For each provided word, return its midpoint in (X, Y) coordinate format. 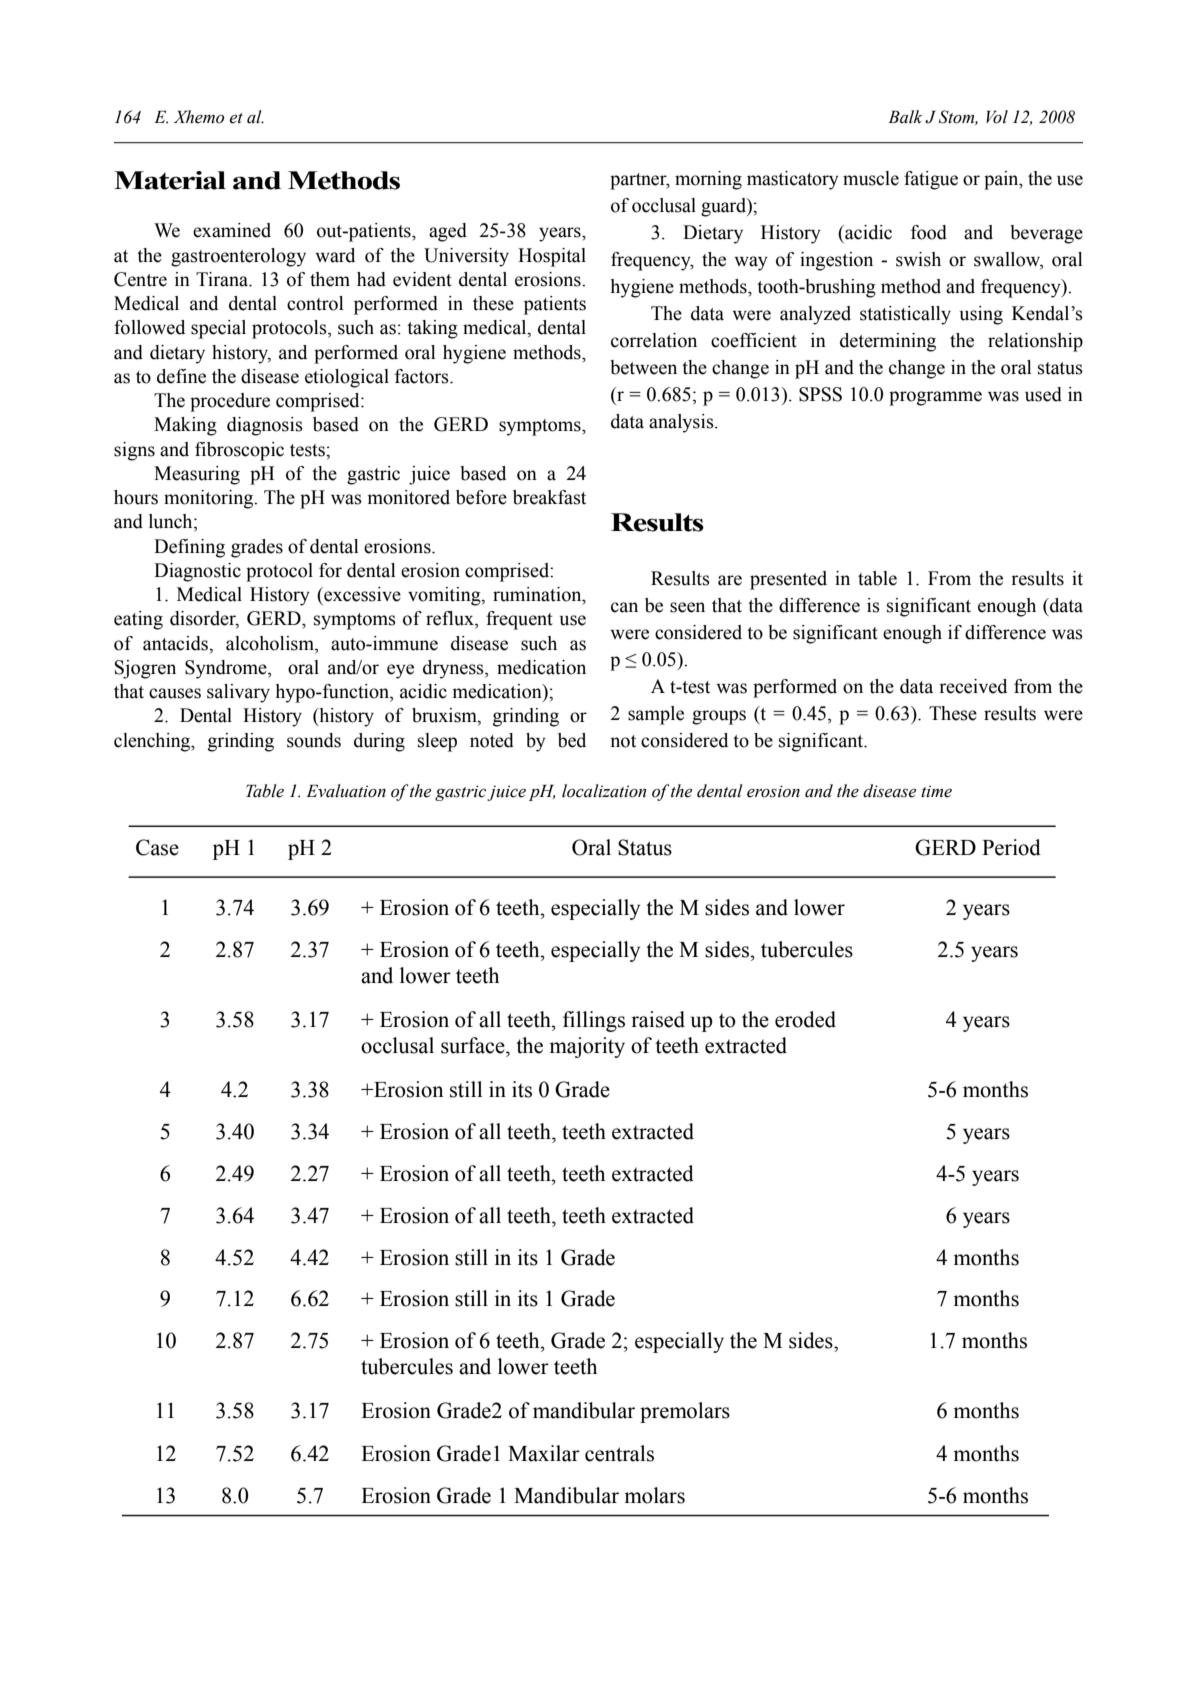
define (181, 376)
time (936, 792)
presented (788, 580)
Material (170, 180)
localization (604, 791)
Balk (905, 117)
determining (888, 342)
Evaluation (346, 791)
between (643, 367)
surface (474, 1045)
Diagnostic (197, 572)
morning (708, 180)
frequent (519, 620)
